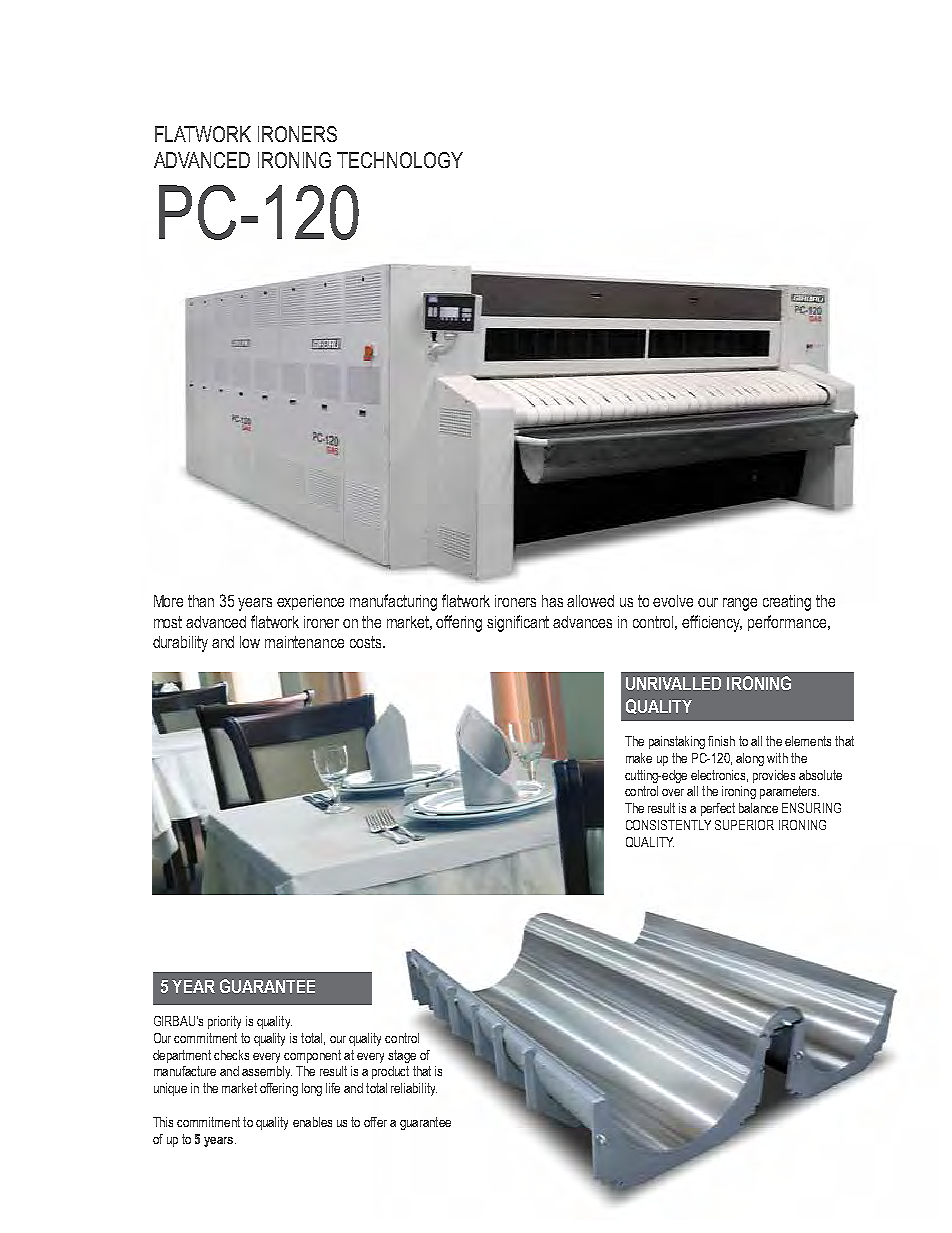 Image resolution: width=952 pixels, height=1233 pixels. What do you see at coordinates (201, 601) in the screenshot?
I see `than` at bounding box center [201, 601].
